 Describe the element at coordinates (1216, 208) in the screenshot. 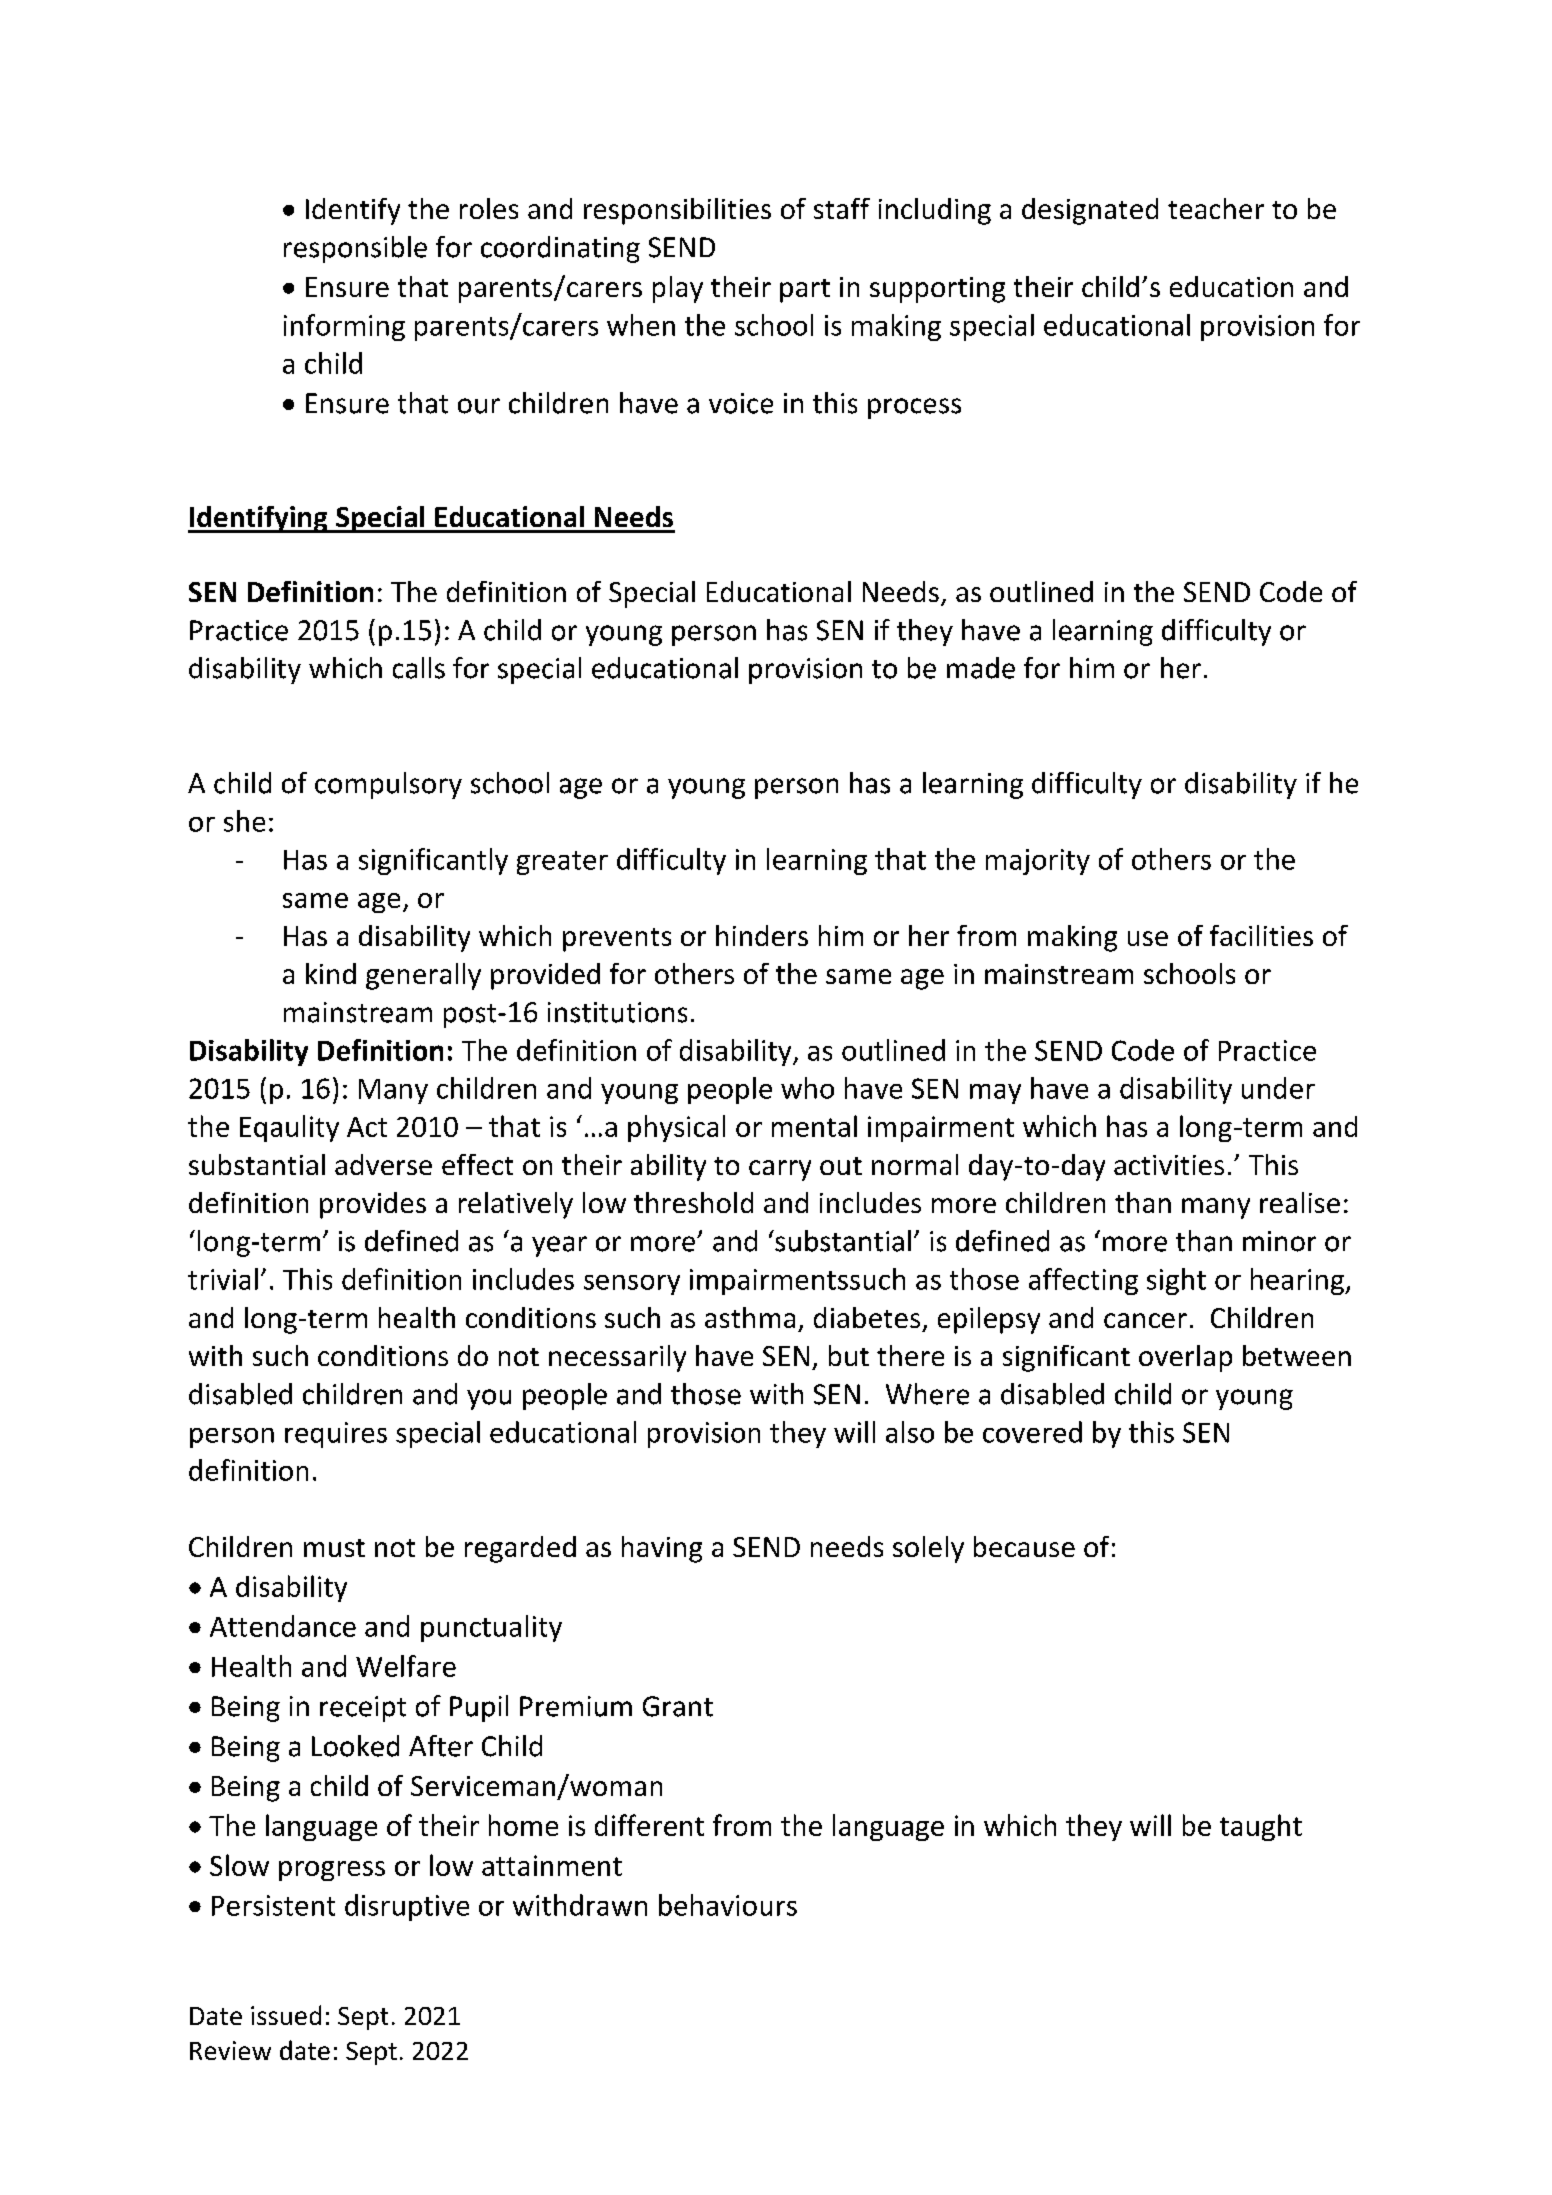

I see `teacher` at that location.
